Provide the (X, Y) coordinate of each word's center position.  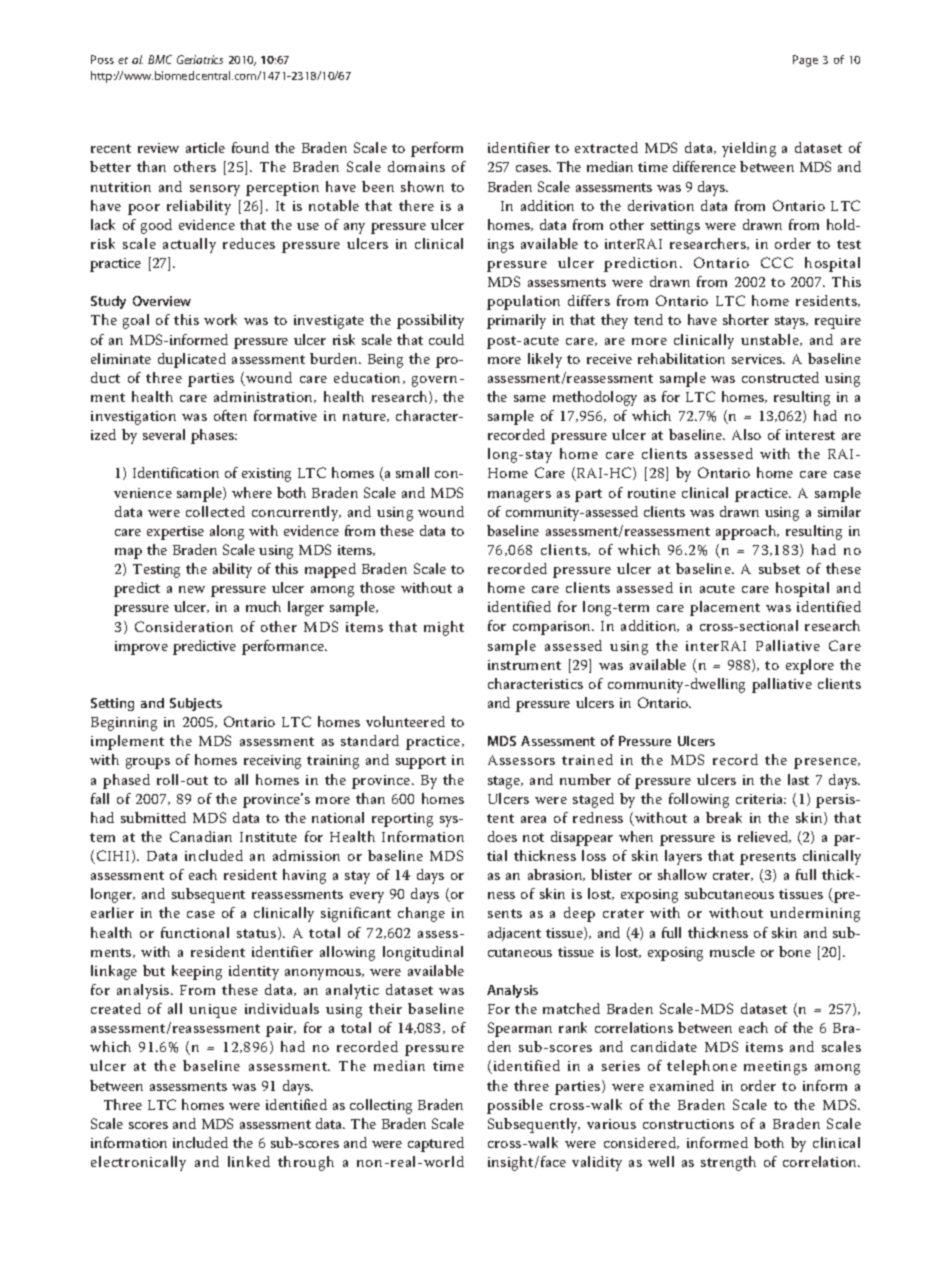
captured (436, 1144)
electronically (138, 1163)
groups (148, 763)
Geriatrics (200, 59)
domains (416, 166)
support (421, 762)
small (412, 472)
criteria (761, 799)
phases (213, 436)
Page (805, 61)
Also (746, 434)
